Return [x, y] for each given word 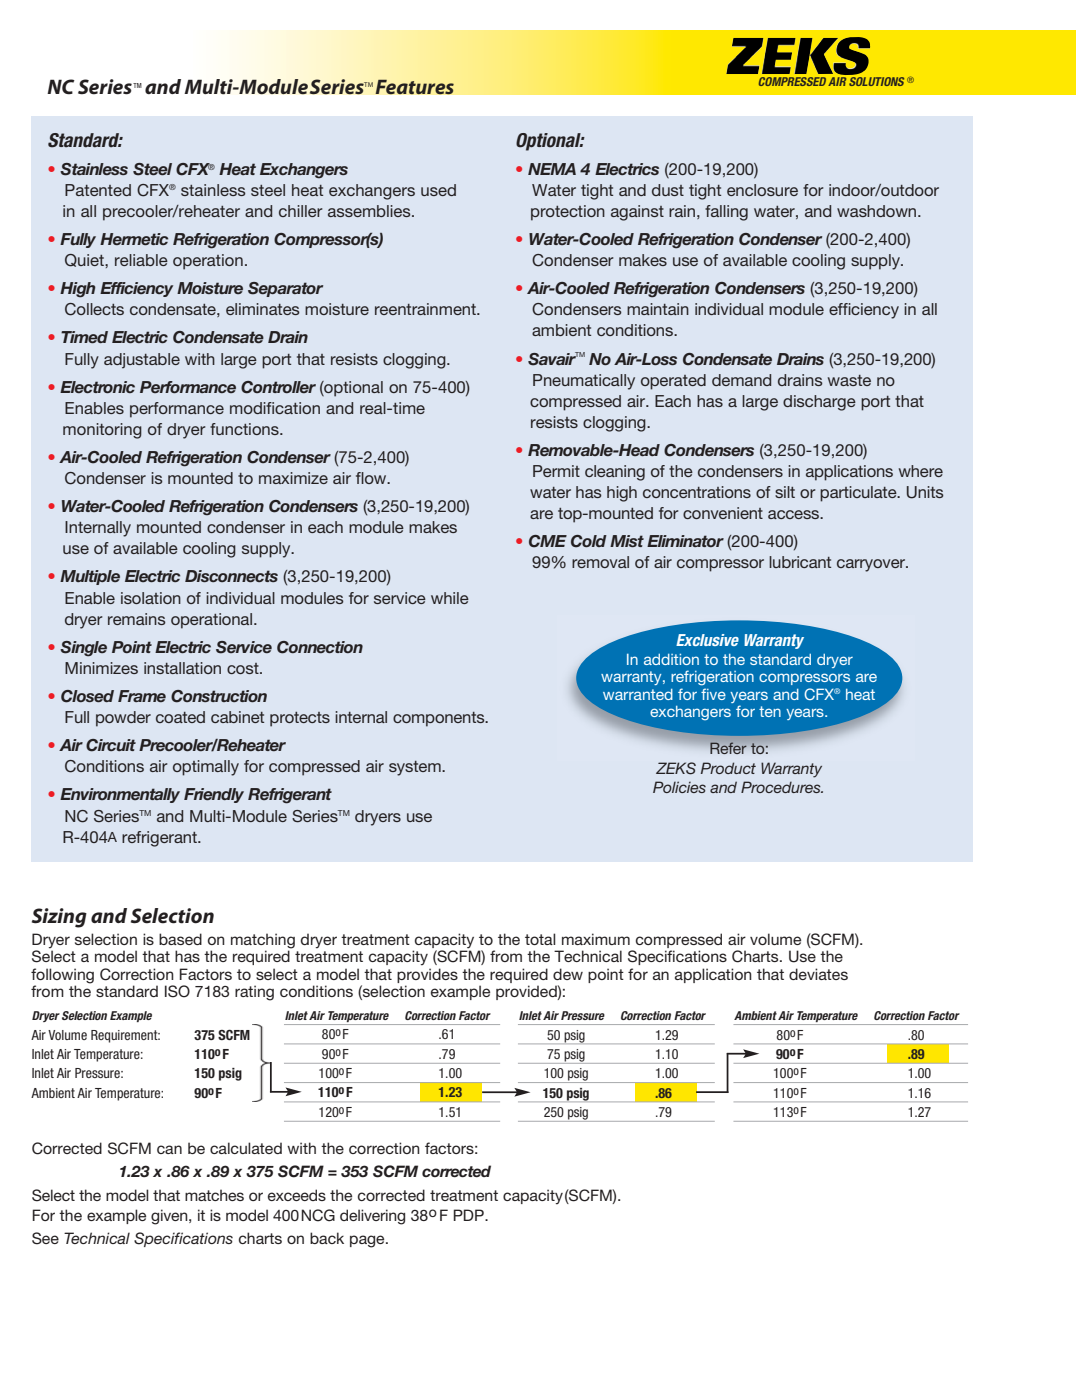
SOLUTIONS [875, 80]
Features [414, 87]
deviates [818, 974]
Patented [98, 190]
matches [214, 1195]
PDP [469, 1215]
